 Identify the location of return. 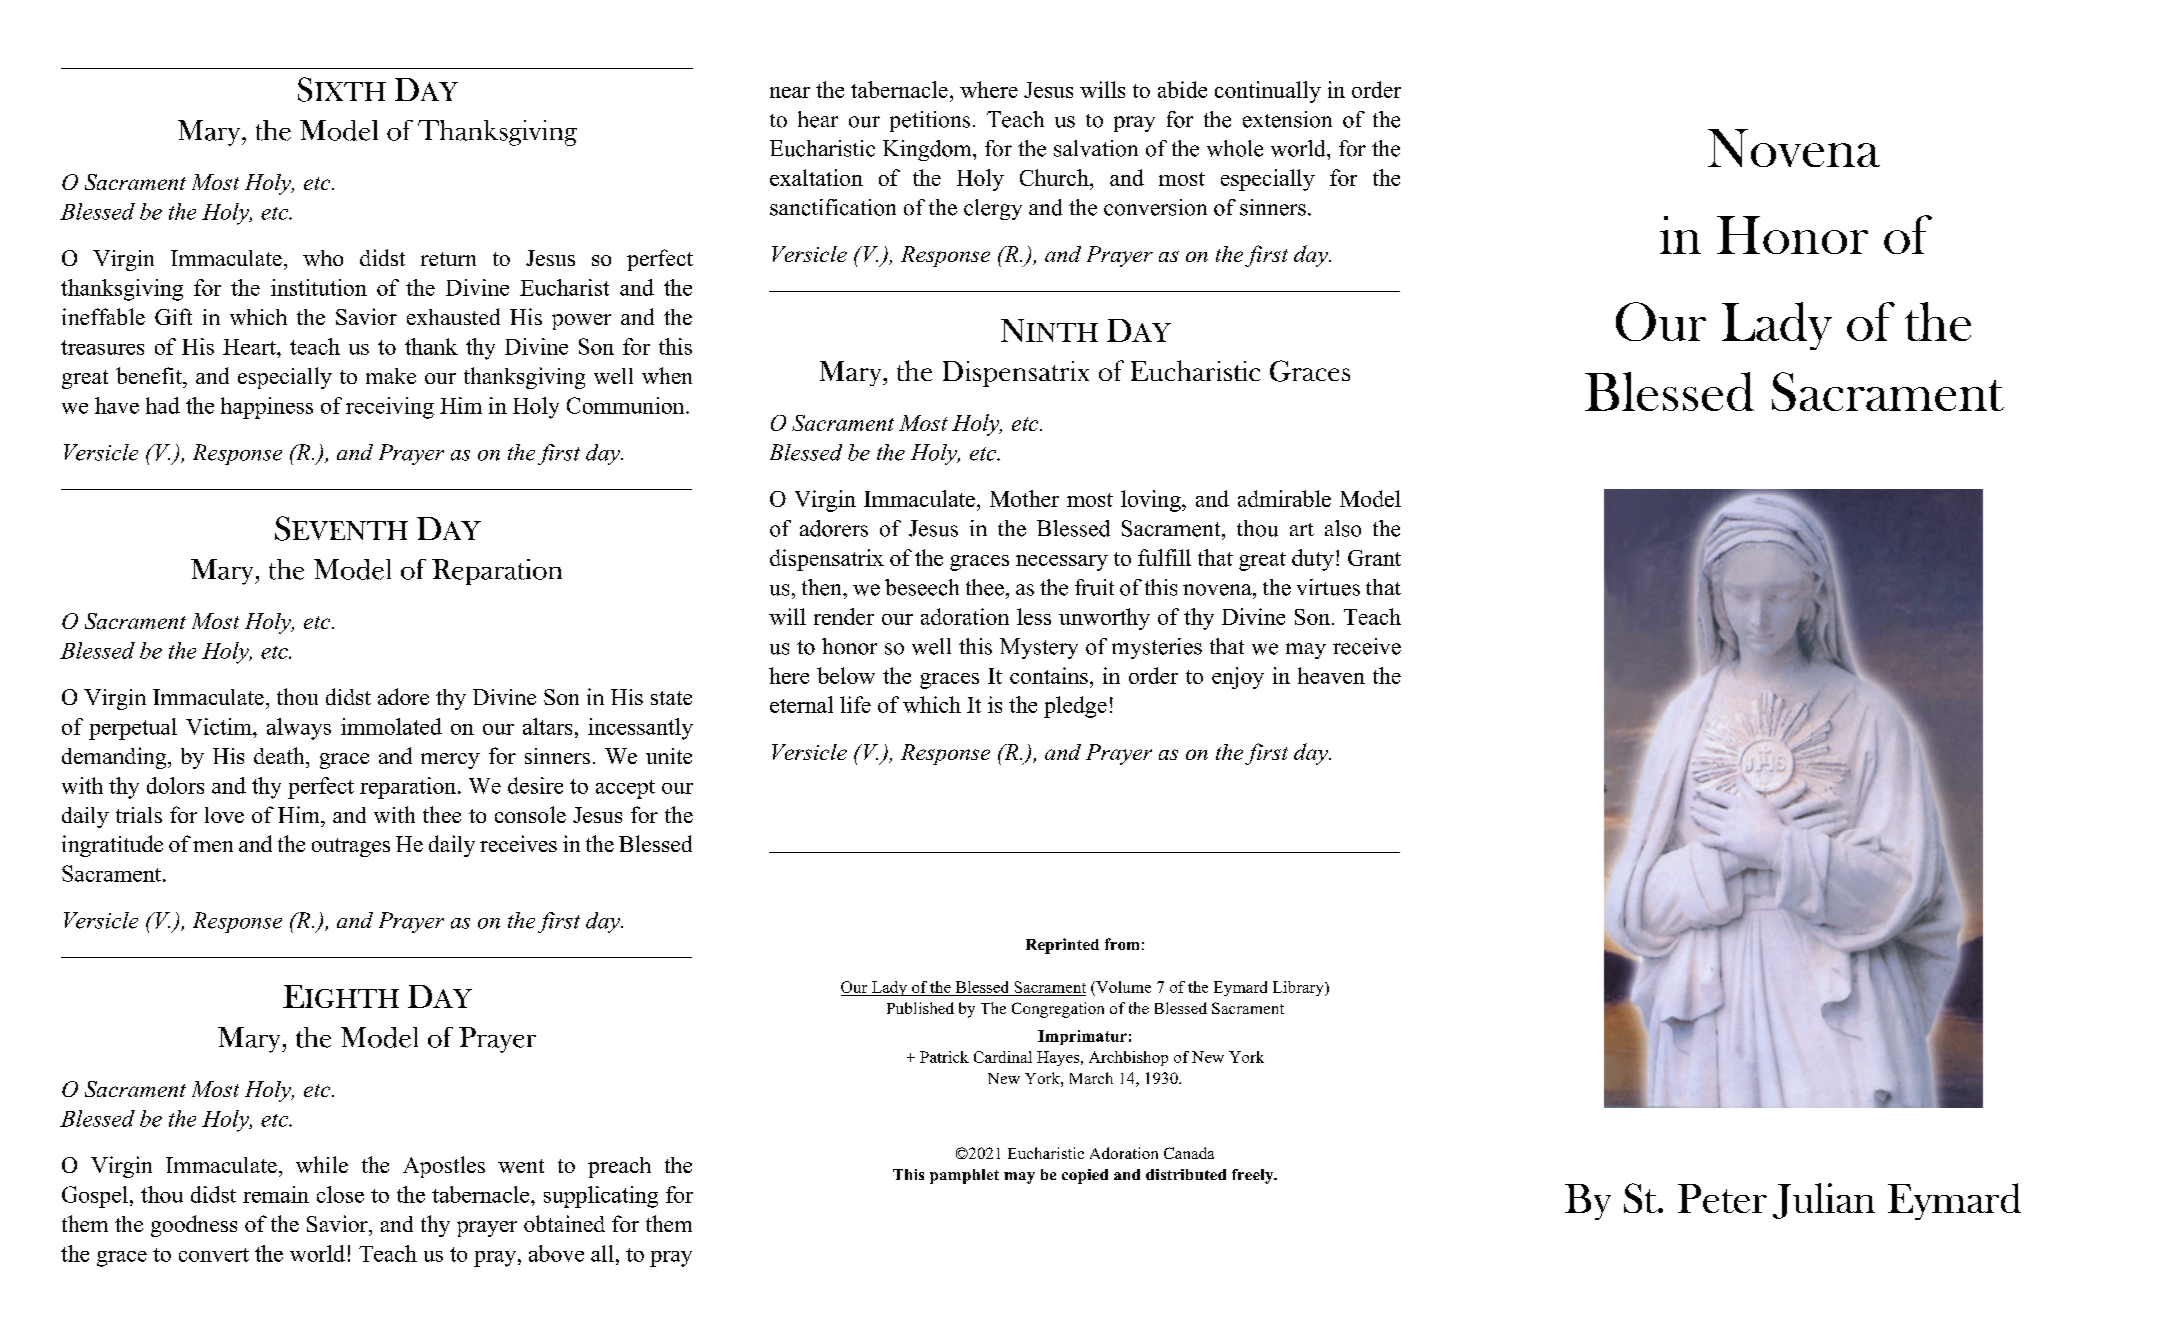
(448, 259).
